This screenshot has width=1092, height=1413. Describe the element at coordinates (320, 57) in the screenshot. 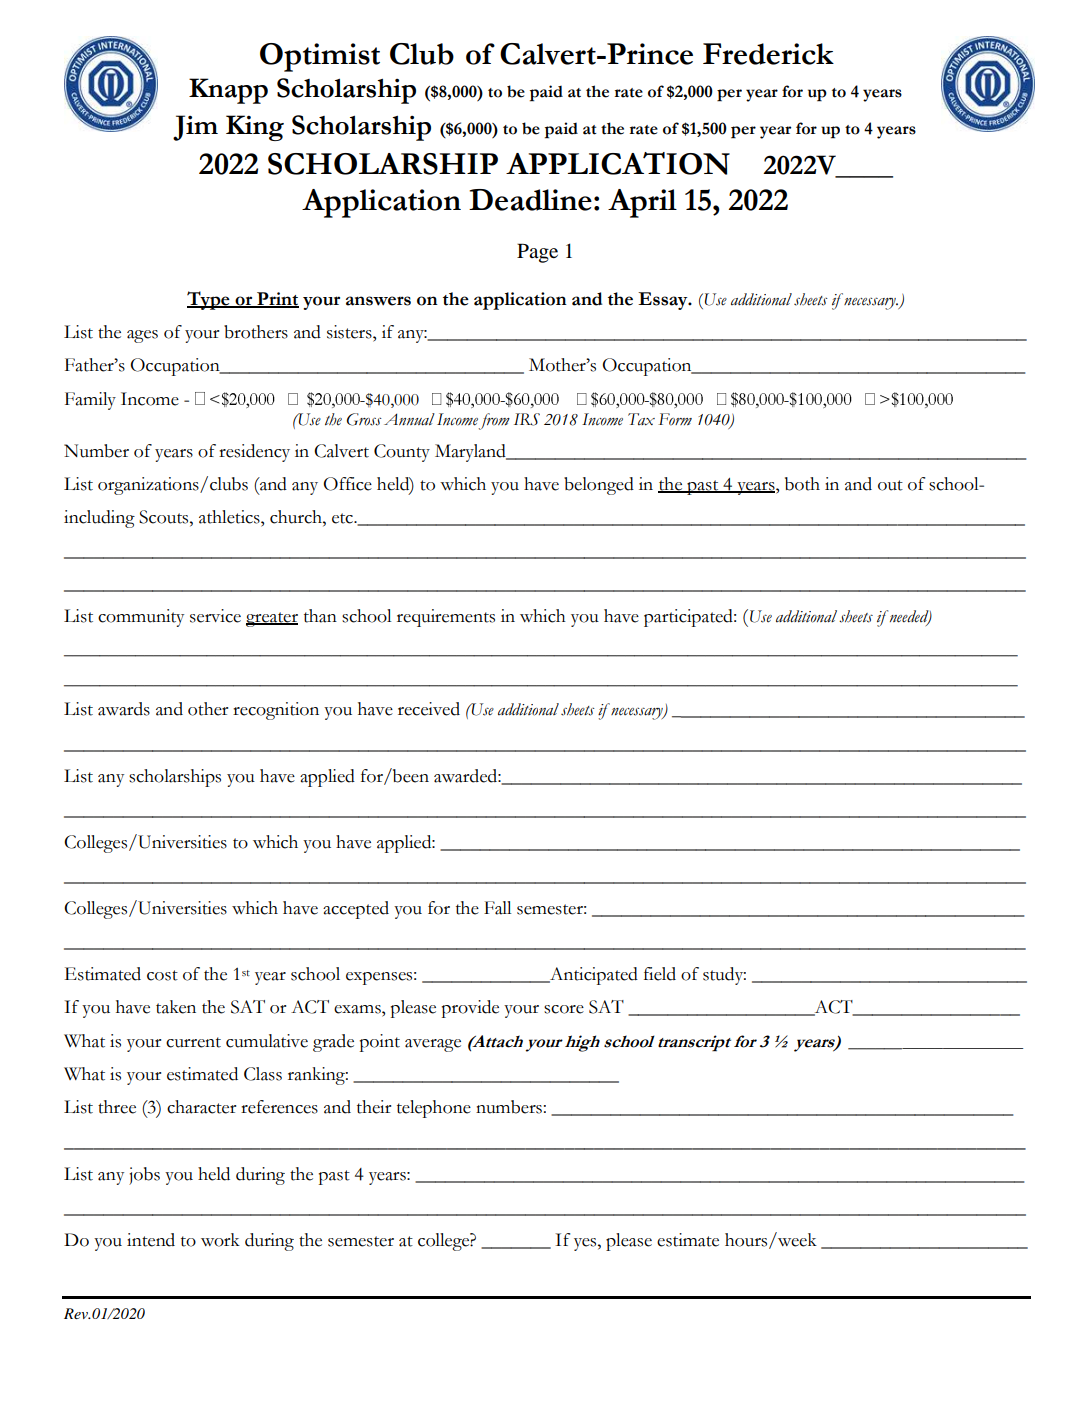

I see `Optimist` at that location.
